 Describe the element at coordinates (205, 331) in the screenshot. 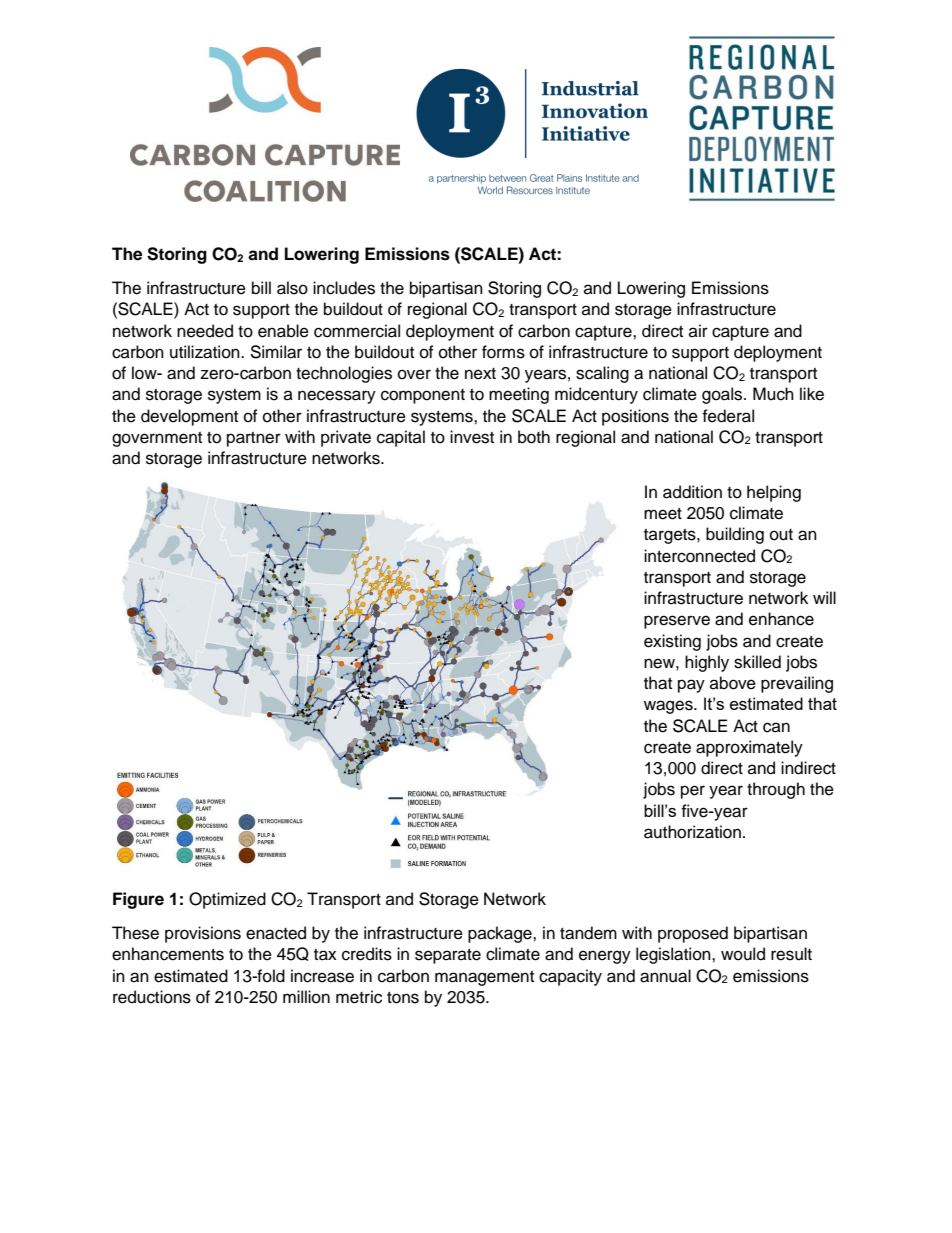

I see `needed` at that location.
